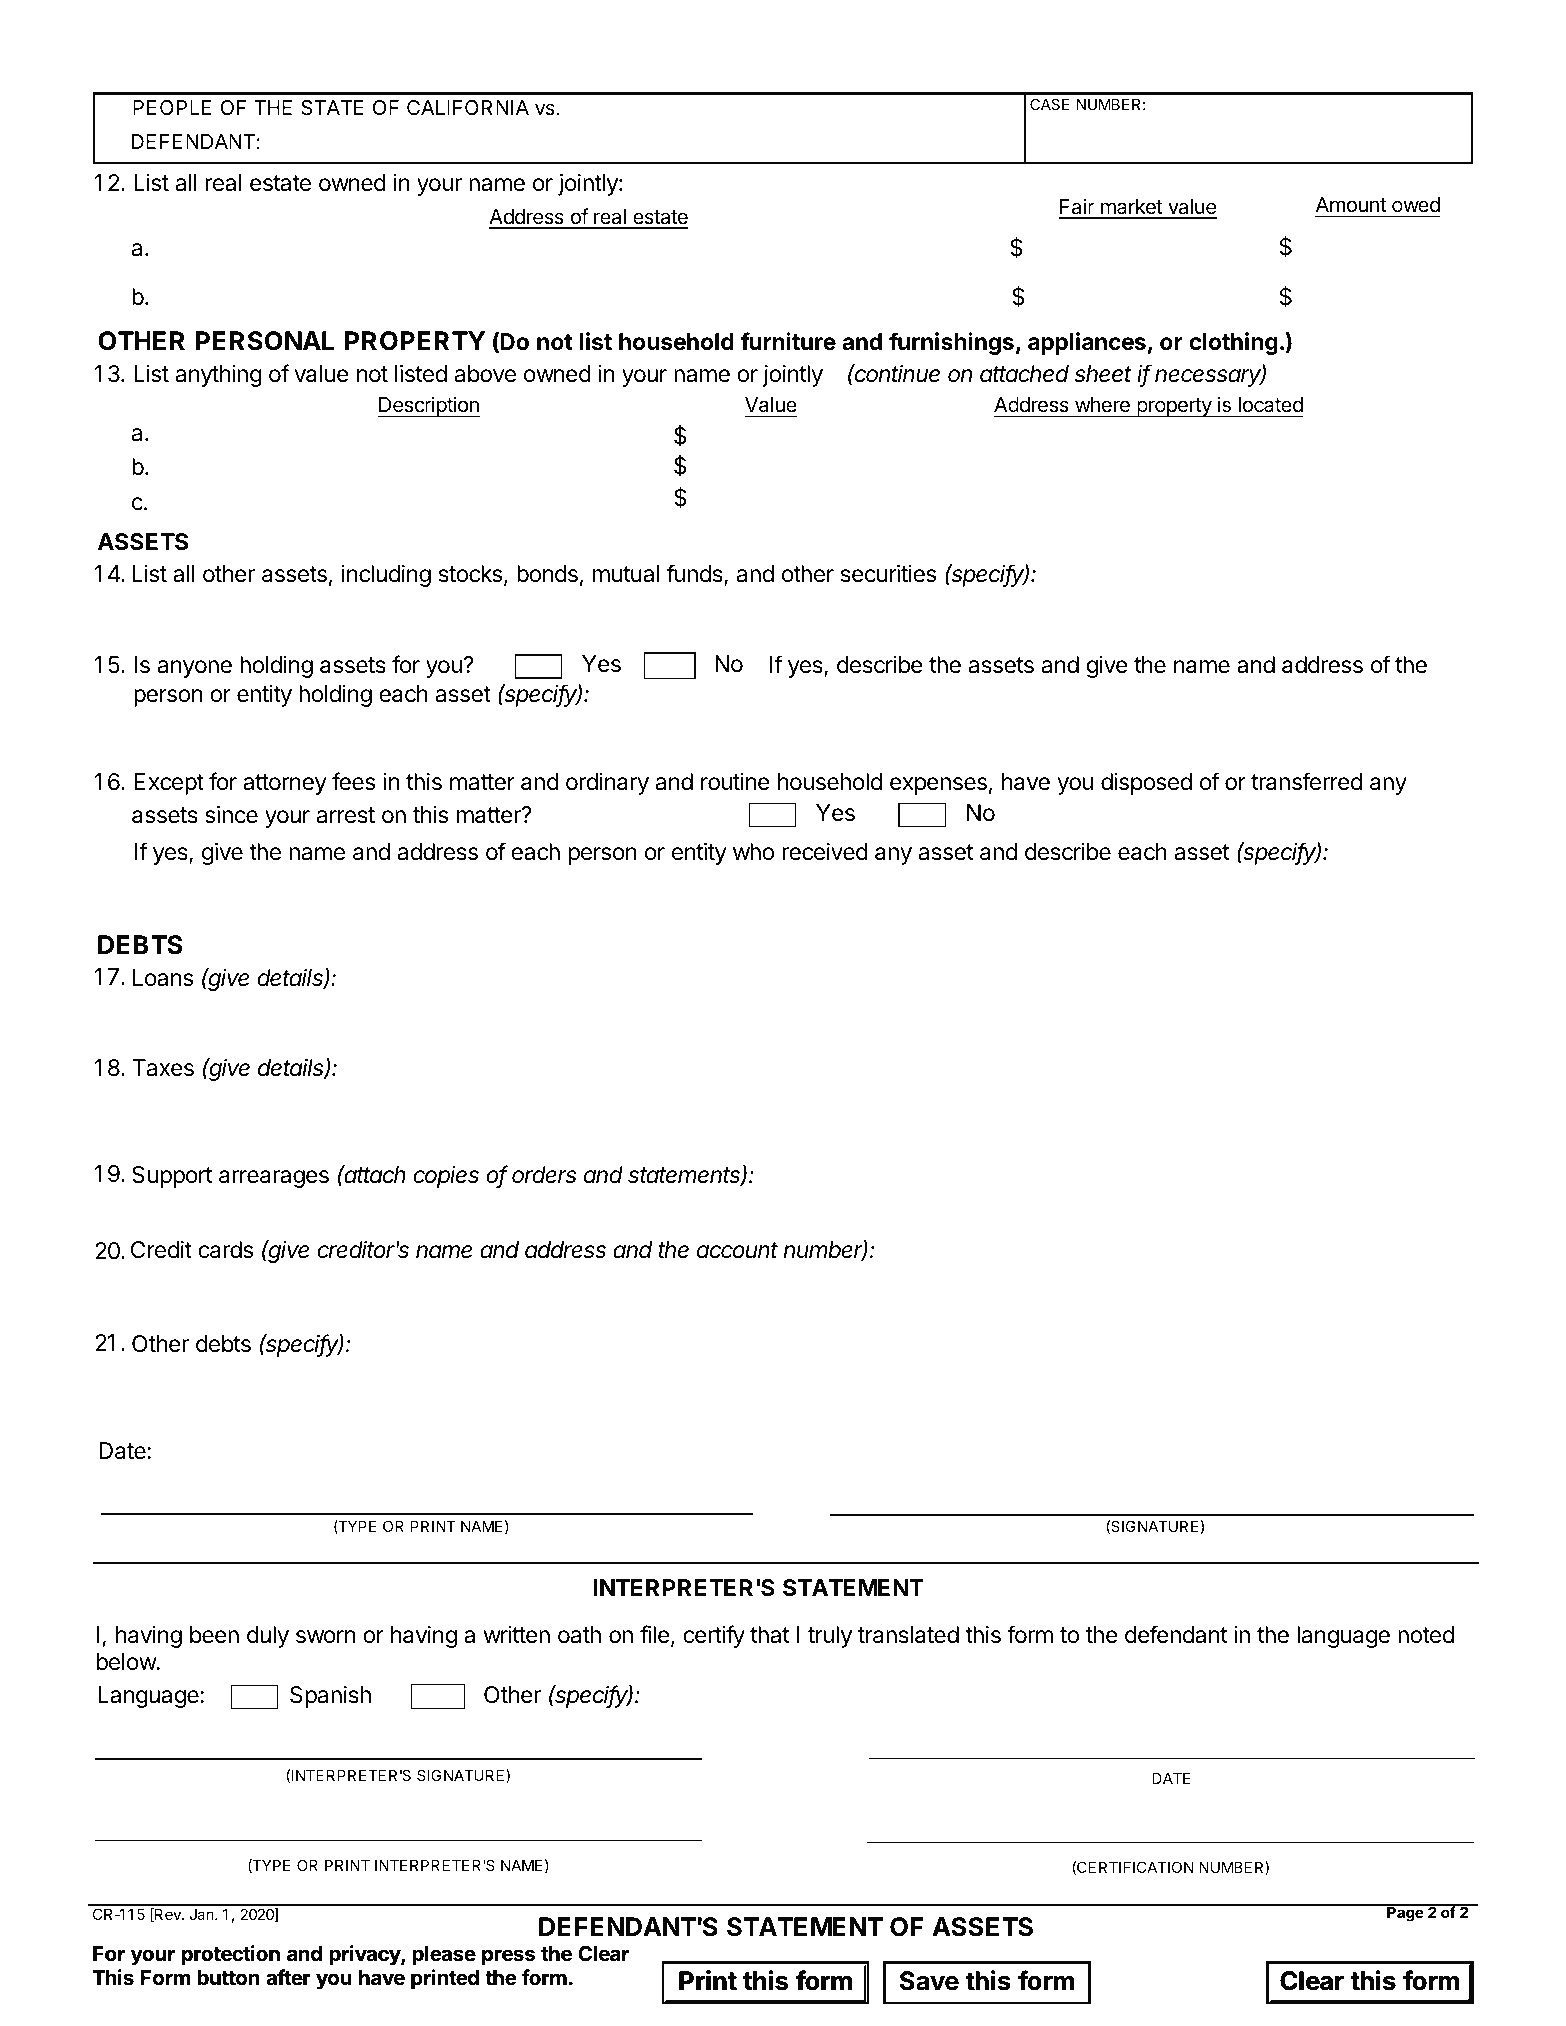 The height and width of the document is (2026, 1566). I want to click on PEOPLE, so click(172, 107).
